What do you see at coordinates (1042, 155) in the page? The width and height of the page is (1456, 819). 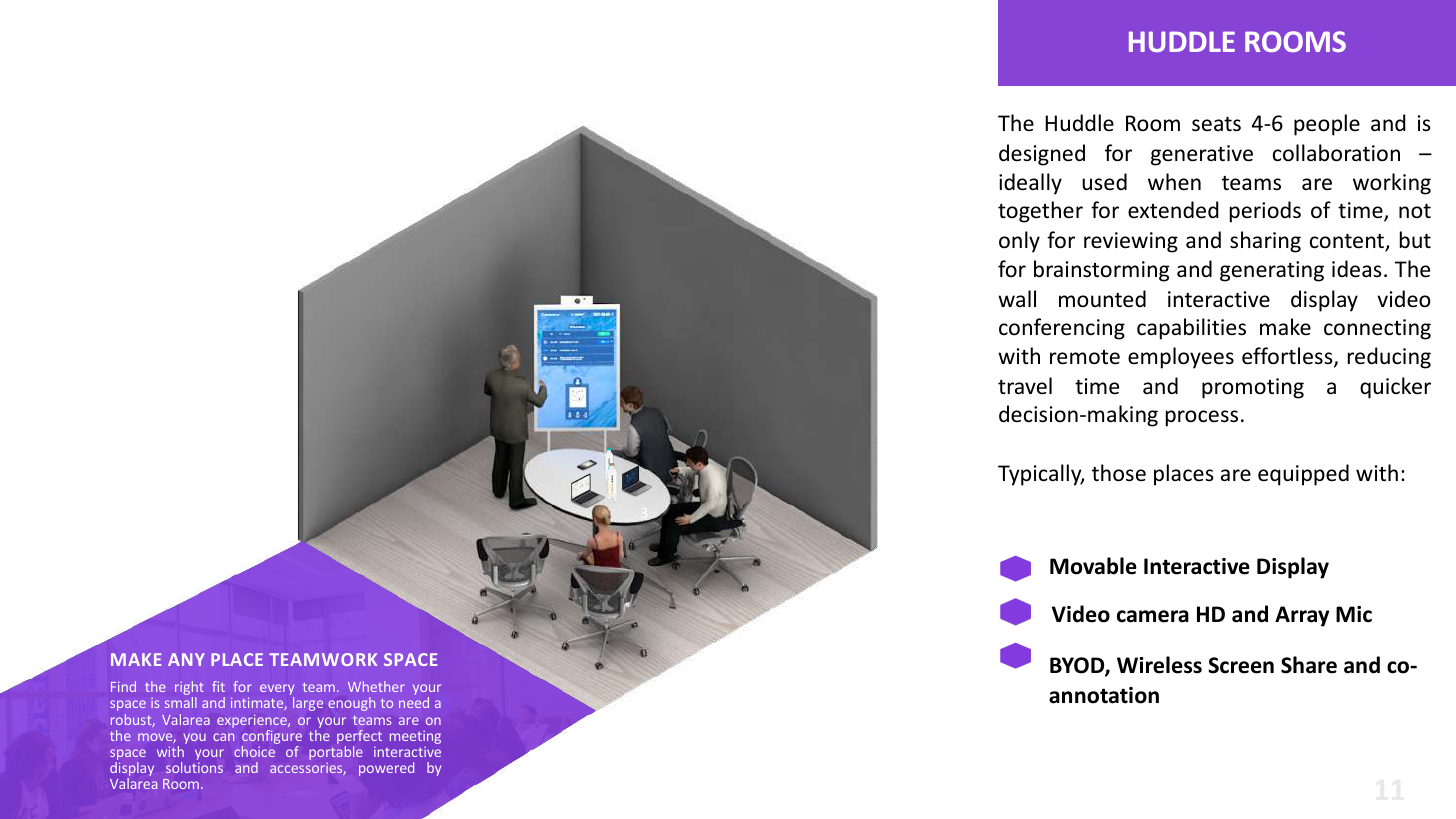 I see `designed` at bounding box center [1042, 155].
